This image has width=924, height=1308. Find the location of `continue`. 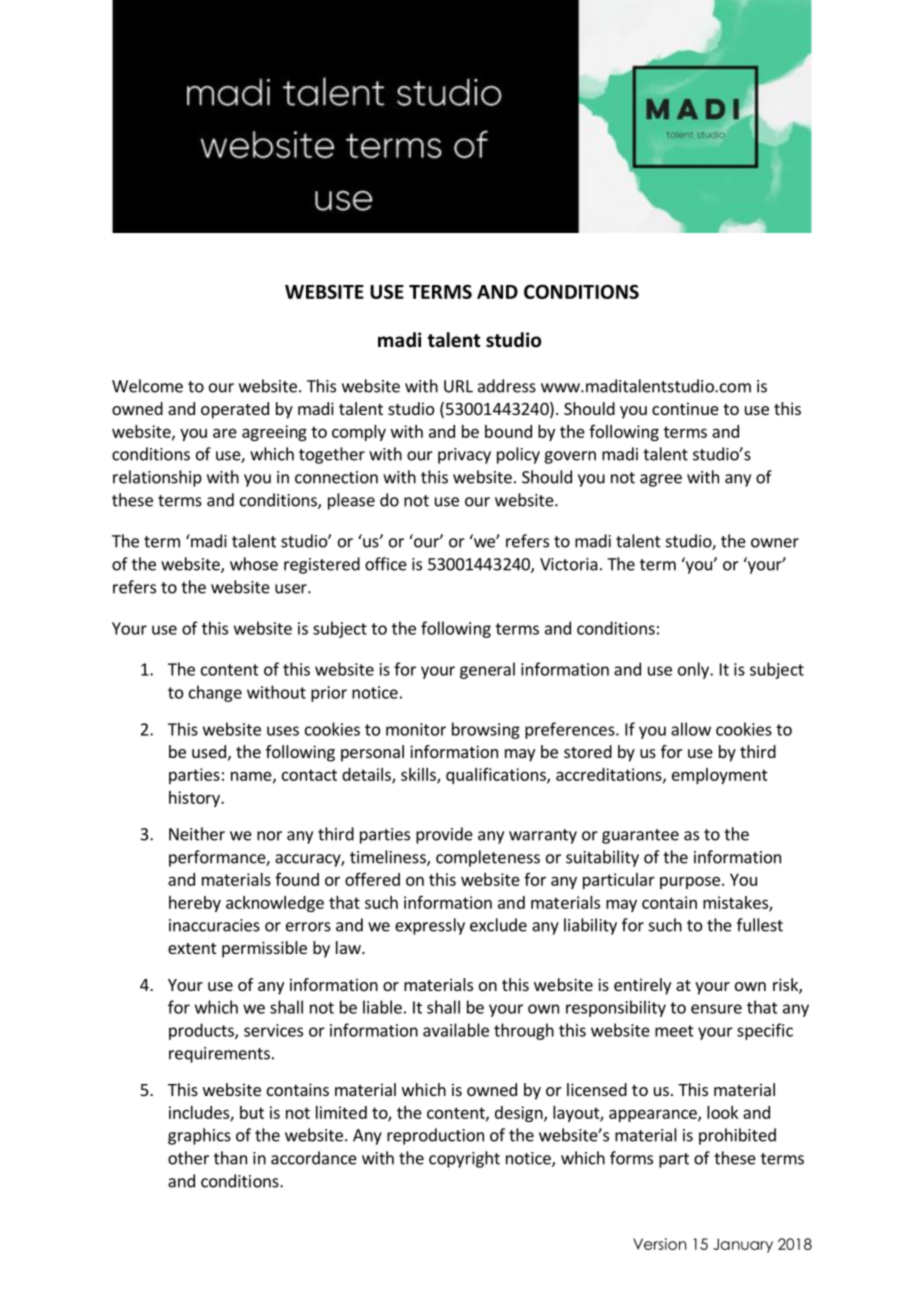

continue is located at coordinates (685, 408).
